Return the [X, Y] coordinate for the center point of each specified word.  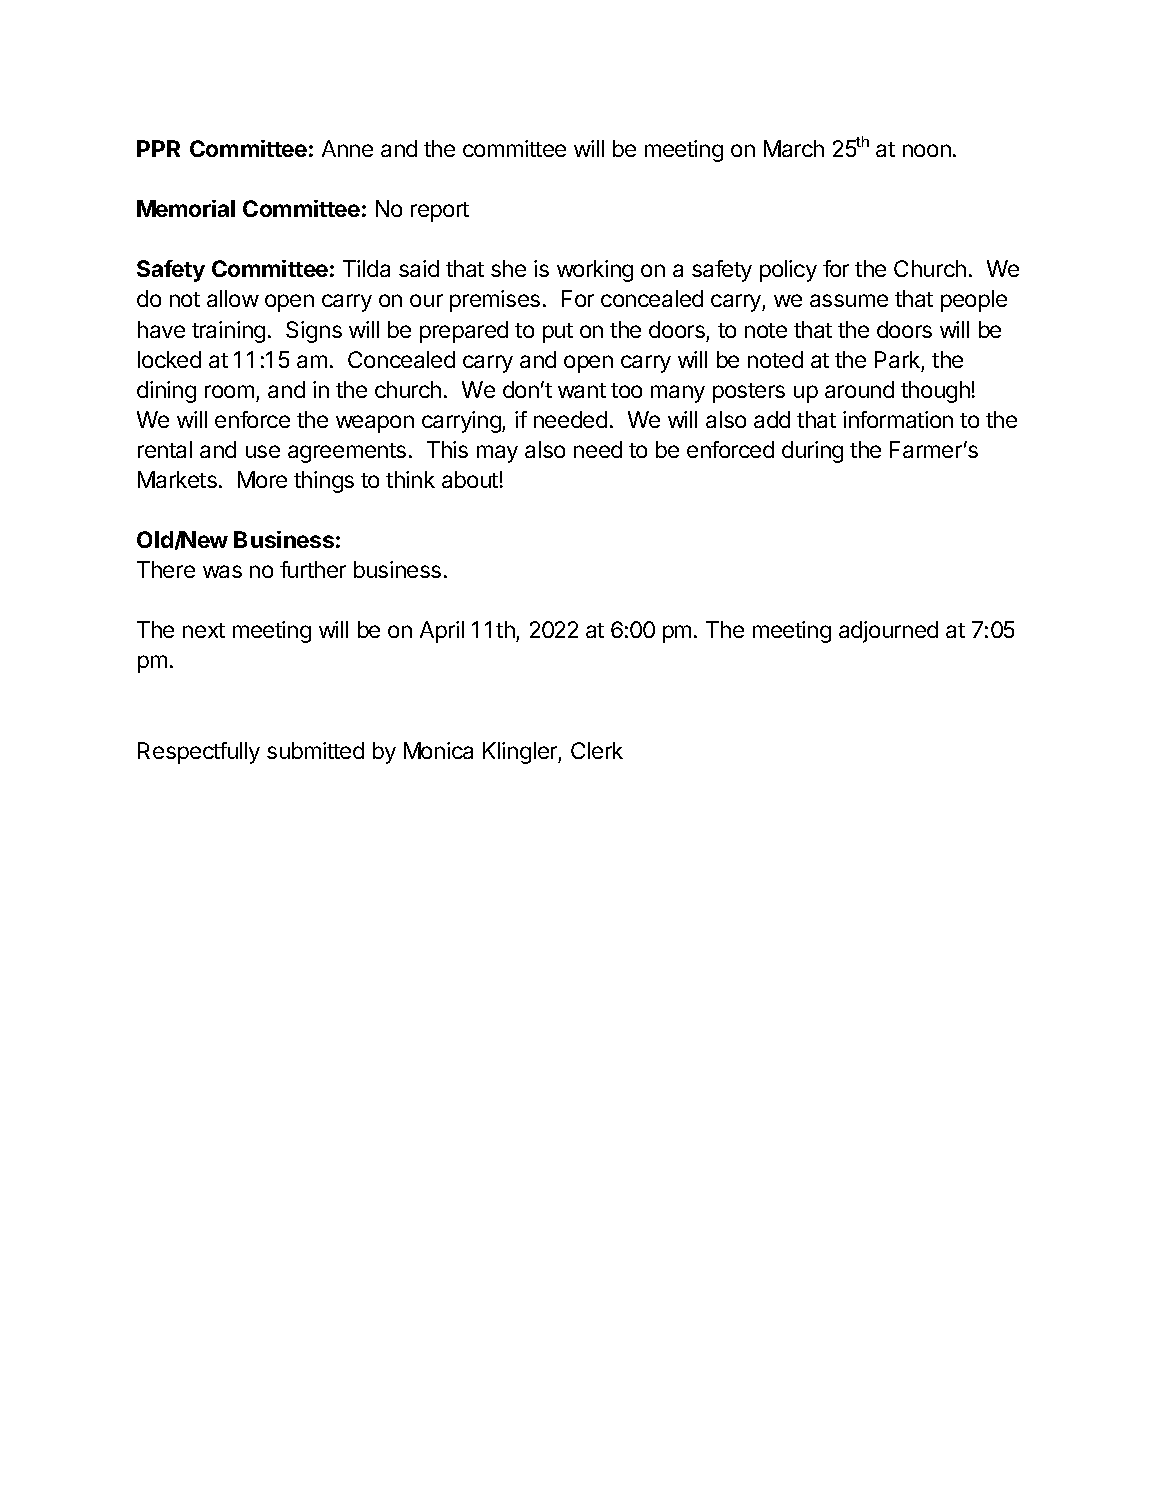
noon [927, 150]
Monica [438, 750]
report [440, 212]
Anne [347, 148]
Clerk [597, 750]
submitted [315, 750]
